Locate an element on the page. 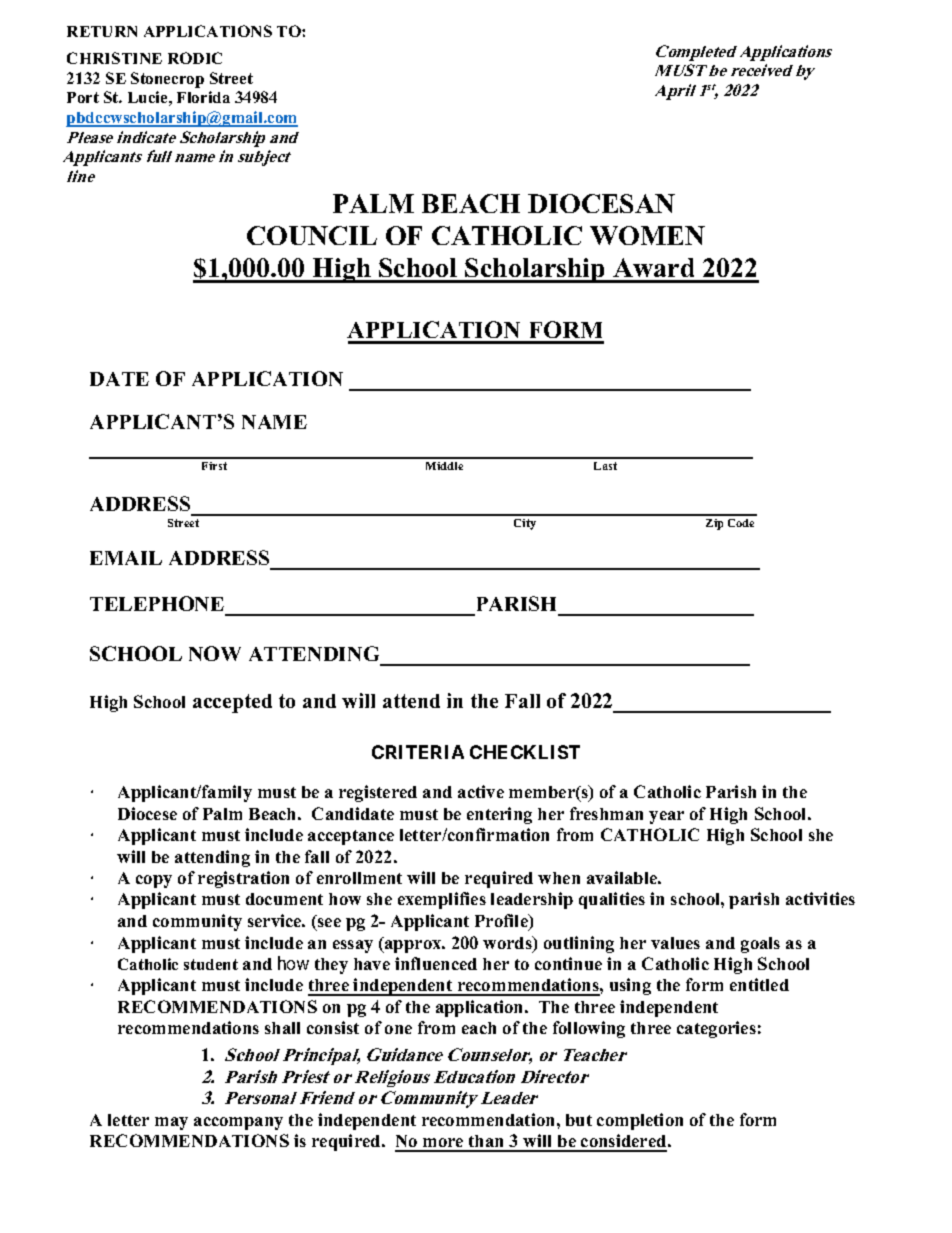  Florida is located at coordinates (203, 97).
